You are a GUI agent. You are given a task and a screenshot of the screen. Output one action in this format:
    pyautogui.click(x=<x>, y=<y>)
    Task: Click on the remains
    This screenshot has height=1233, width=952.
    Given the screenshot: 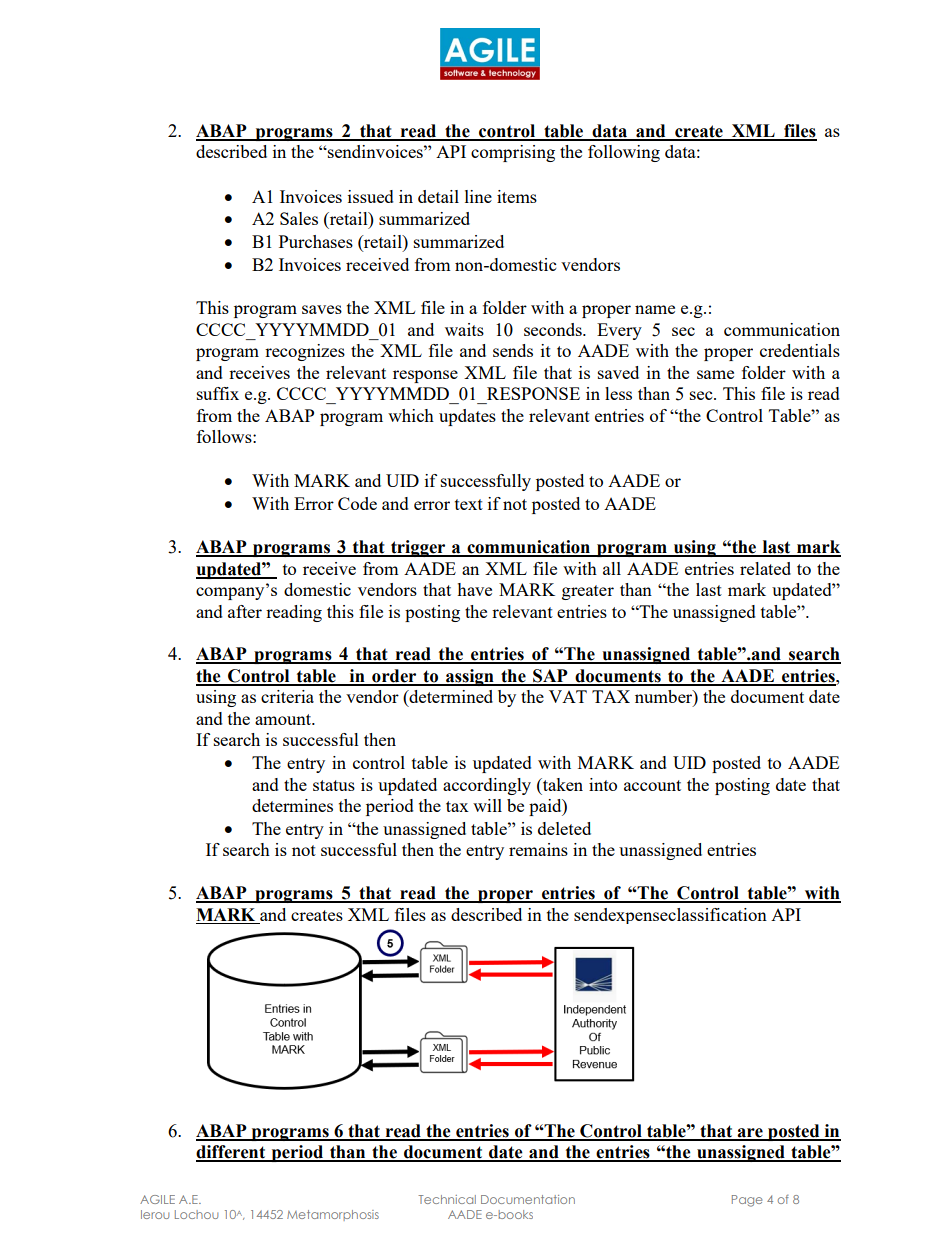 What is the action you would take?
    pyautogui.click(x=538, y=849)
